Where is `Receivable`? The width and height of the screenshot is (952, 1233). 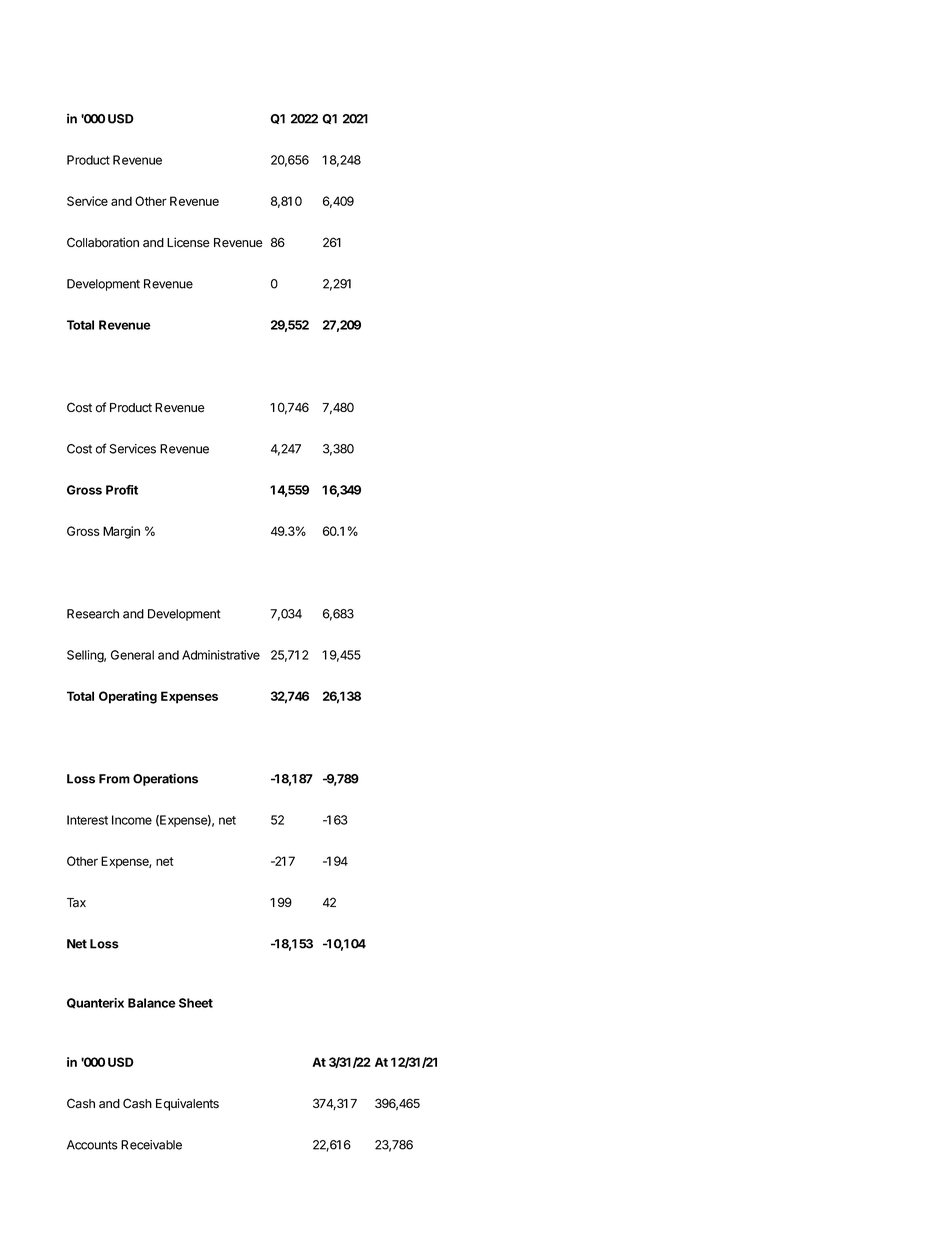
Receivable is located at coordinates (151, 1145).
